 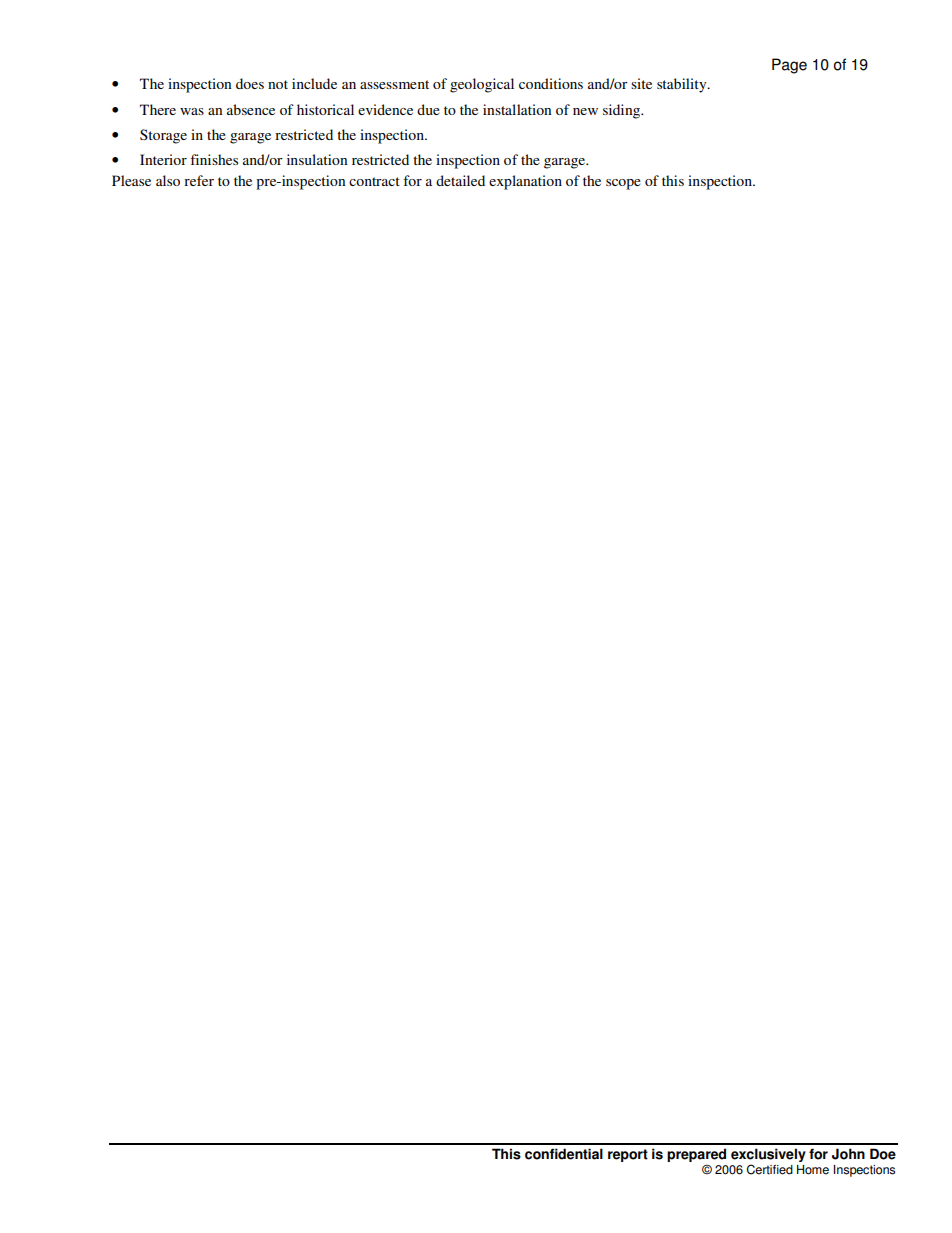 I want to click on geological, so click(x=482, y=85).
